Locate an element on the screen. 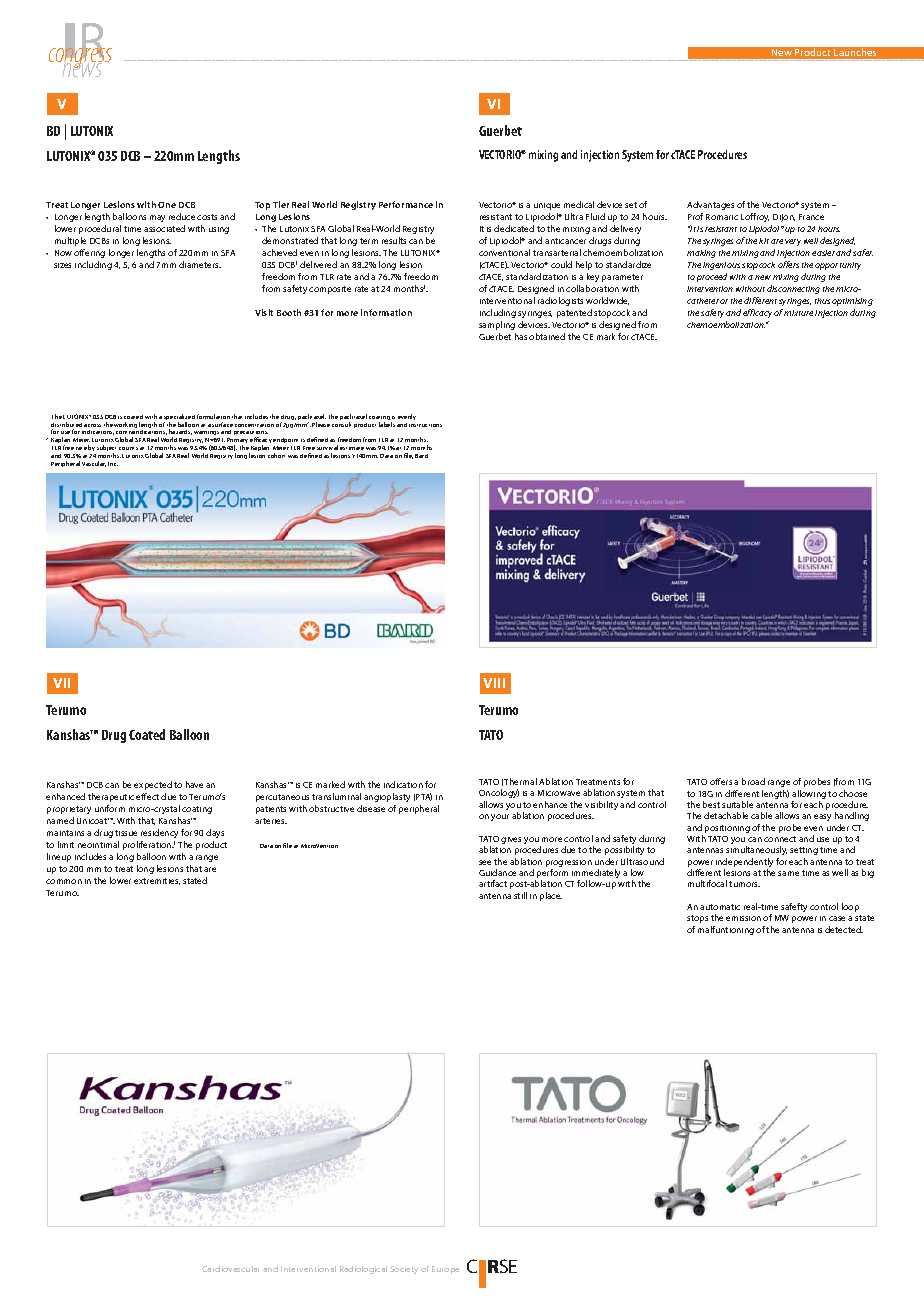 The image size is (924, 1308). expected is located at coordinates (153, 785).
